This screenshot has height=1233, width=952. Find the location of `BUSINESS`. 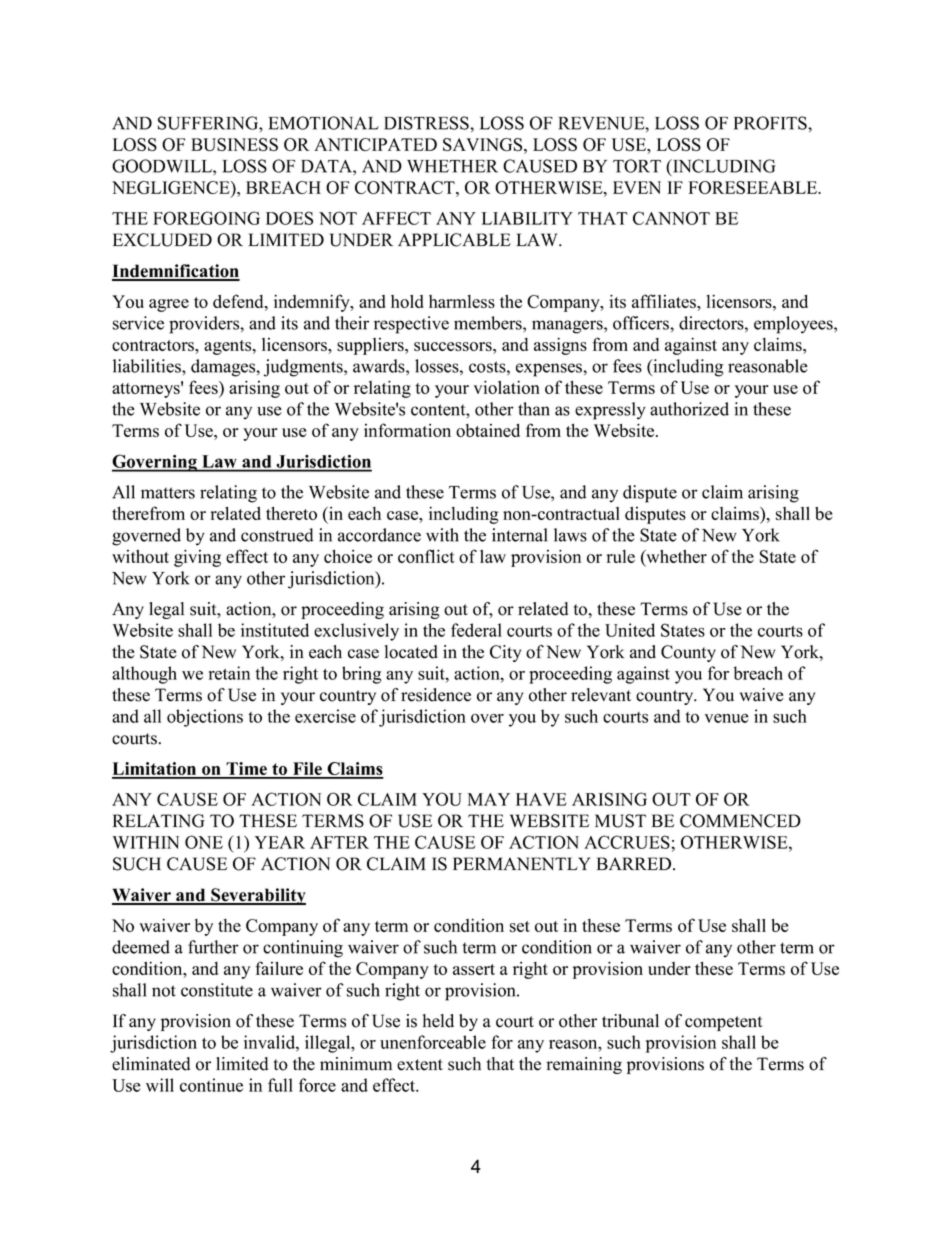

BUSINESS is located at coordinates (234, 144).
